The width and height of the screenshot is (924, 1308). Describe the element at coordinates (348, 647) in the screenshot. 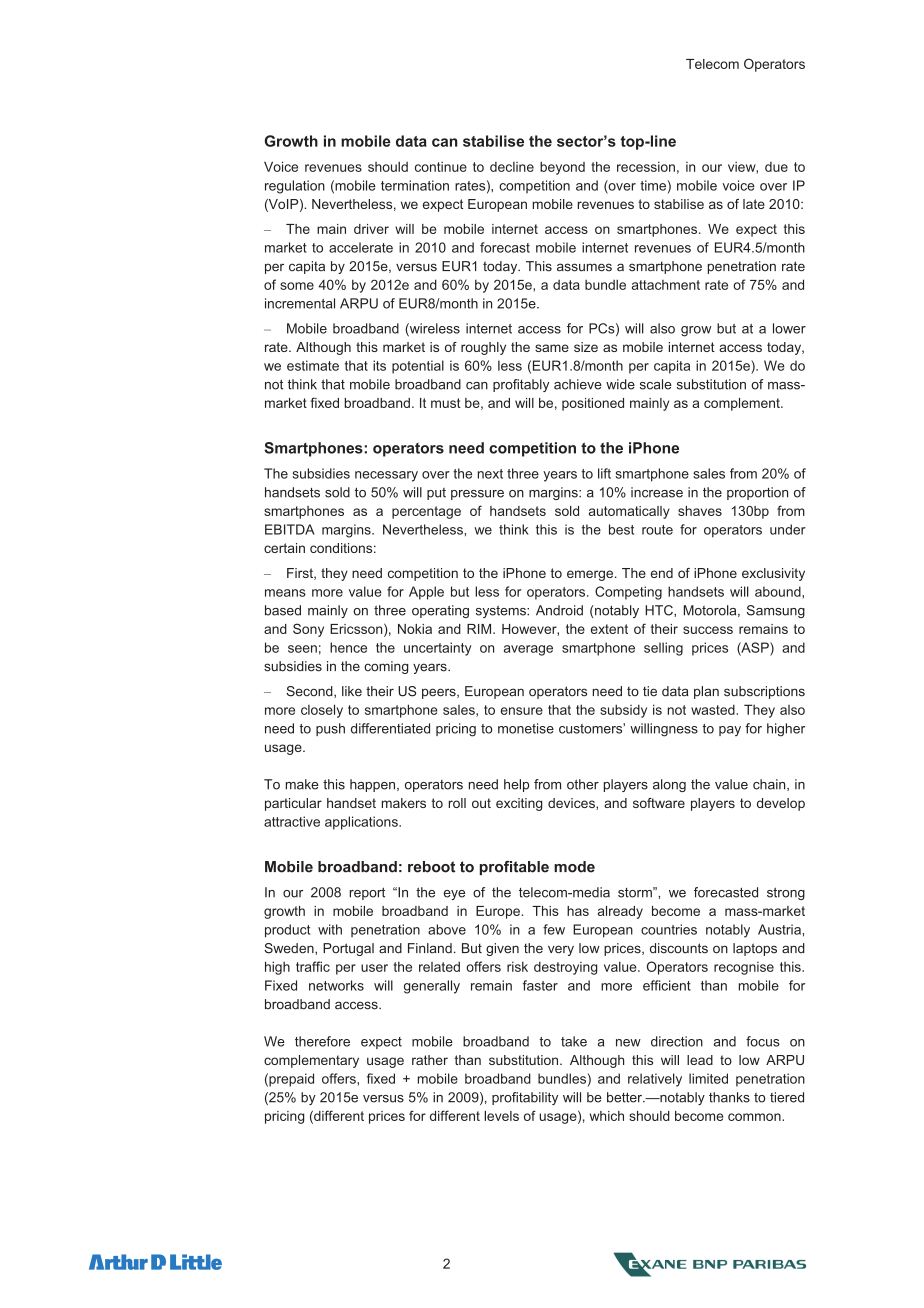

I see `hence` at that location.
